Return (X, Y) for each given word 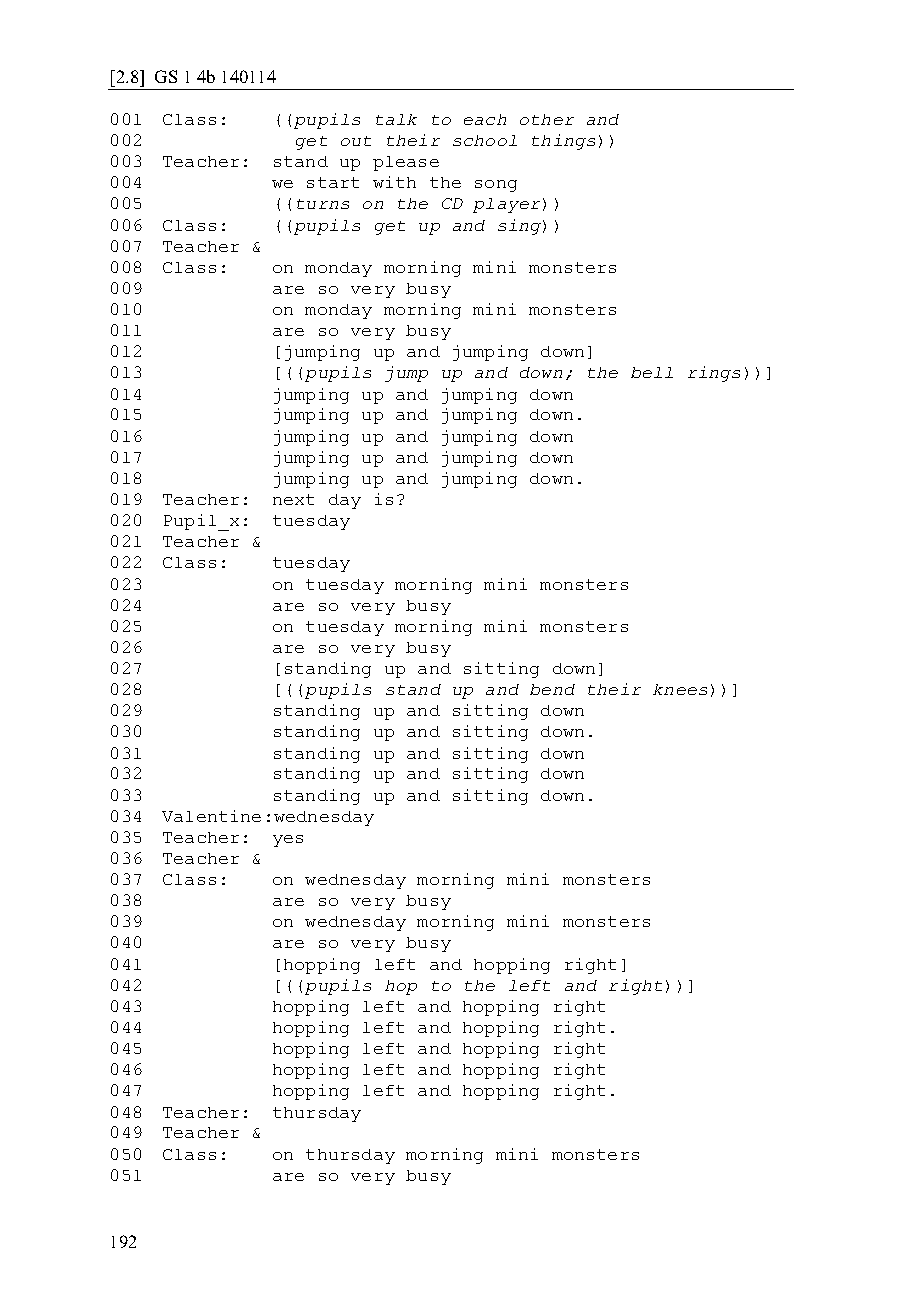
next (293, 499)
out (356, 141)
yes (288, 841)
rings (714, 374)
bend (552, 689)
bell (652, 372)
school (485, 140)
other (547, 119)
